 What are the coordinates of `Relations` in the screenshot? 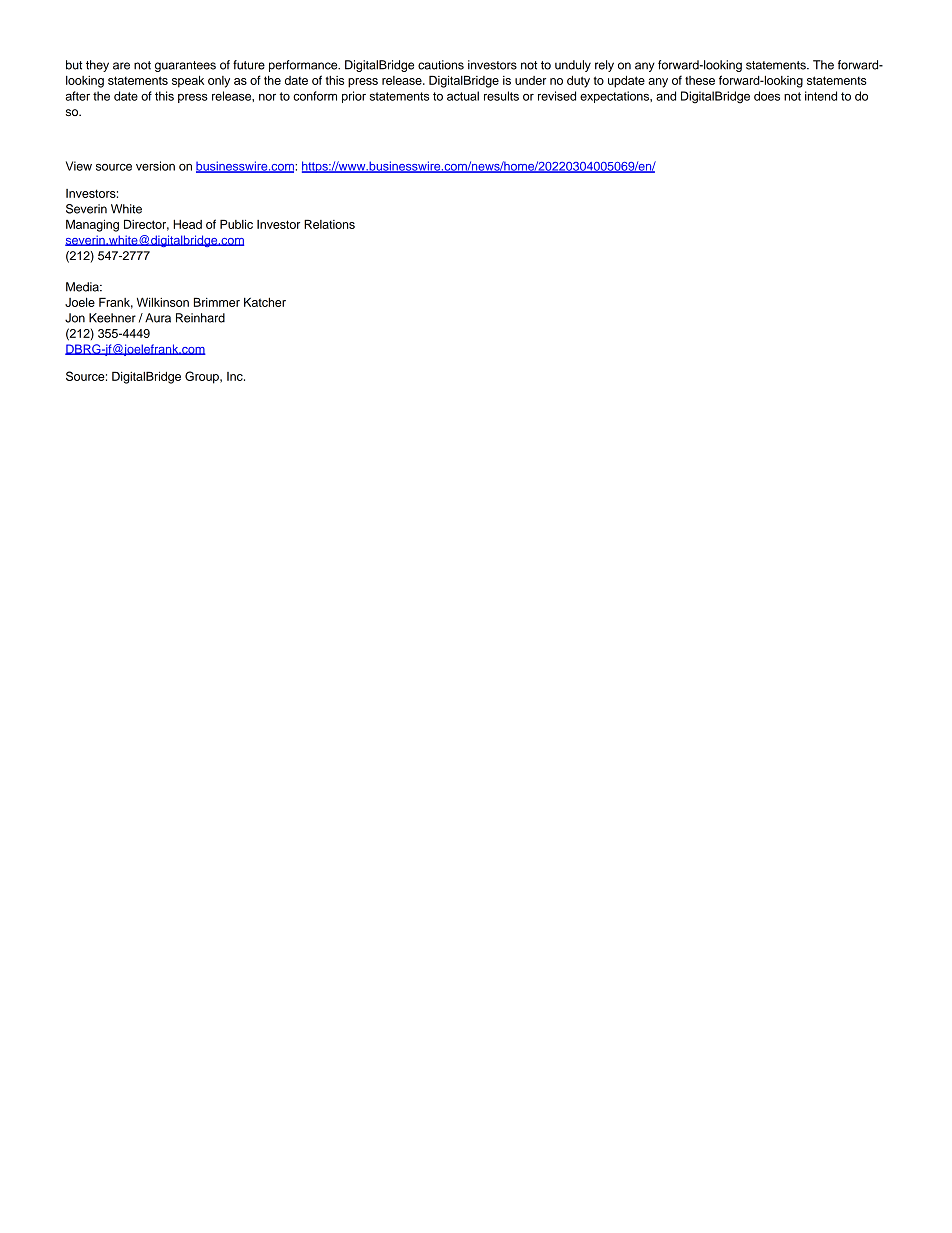 It's located at (329, 224).
